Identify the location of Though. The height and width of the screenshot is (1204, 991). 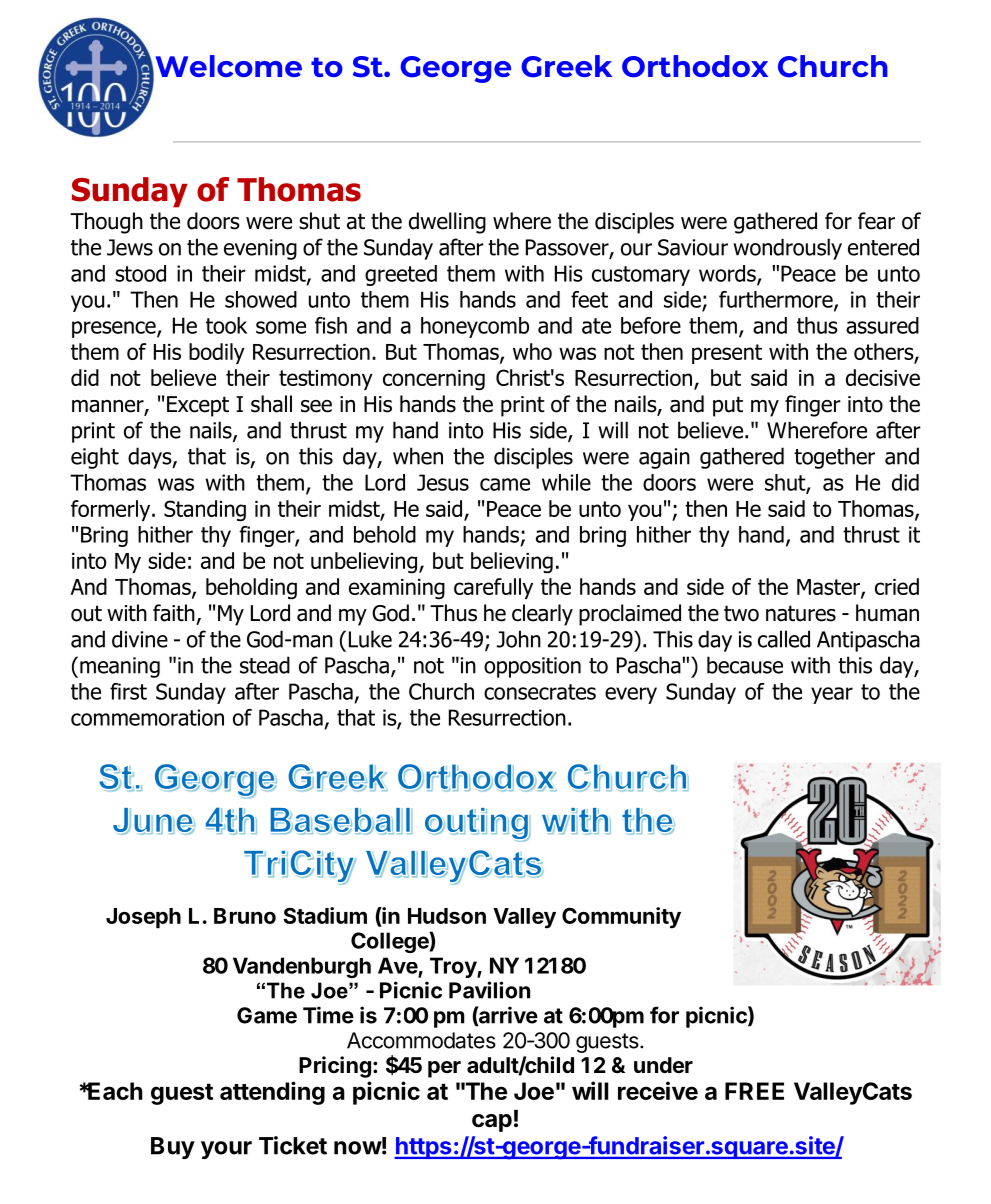
(106, 223).
